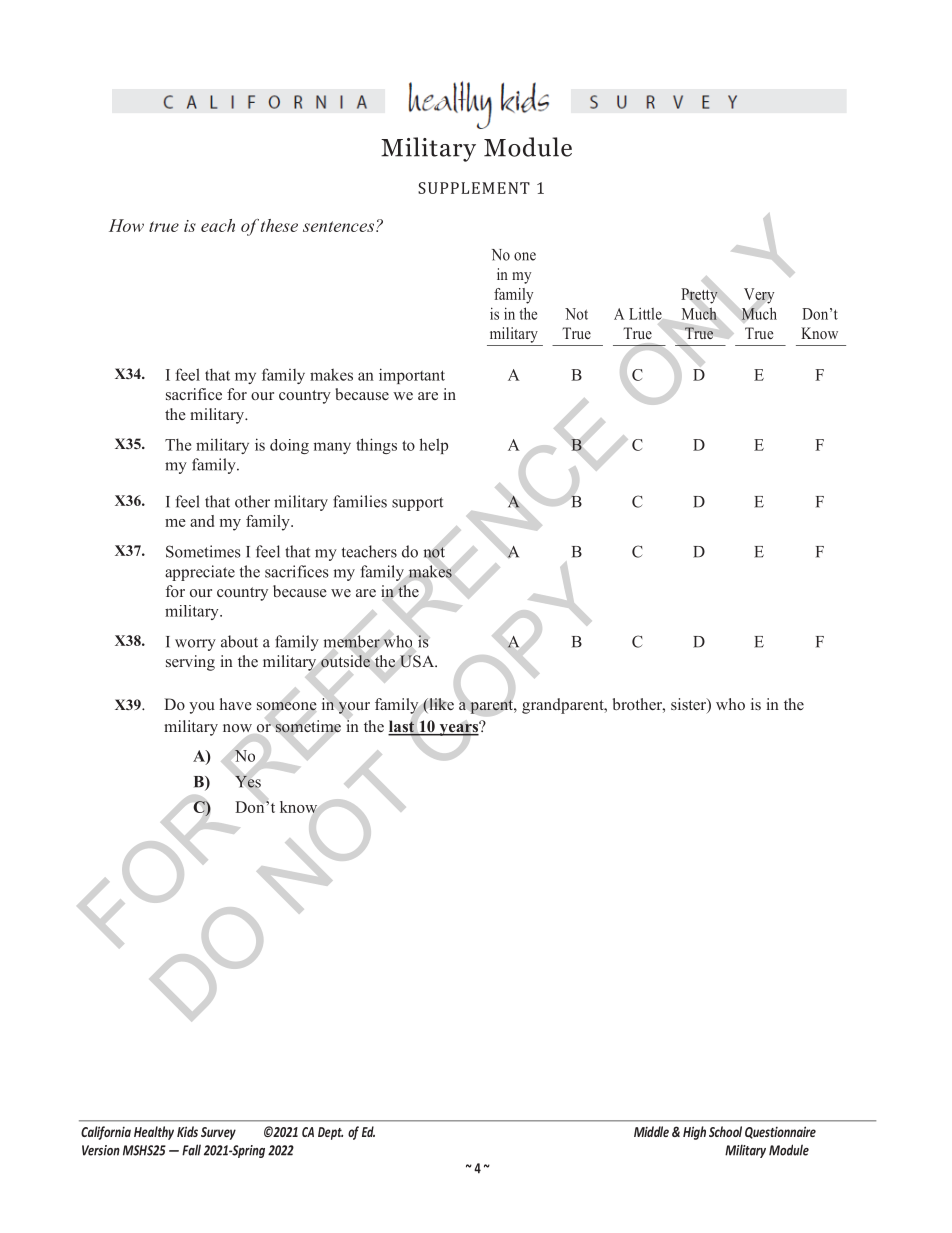 This screenshot has height=1233, width=952. What do you see at coordinates (699, 296) in the screenshot?
I see `Pretty` at bounding box center [699, 296].
